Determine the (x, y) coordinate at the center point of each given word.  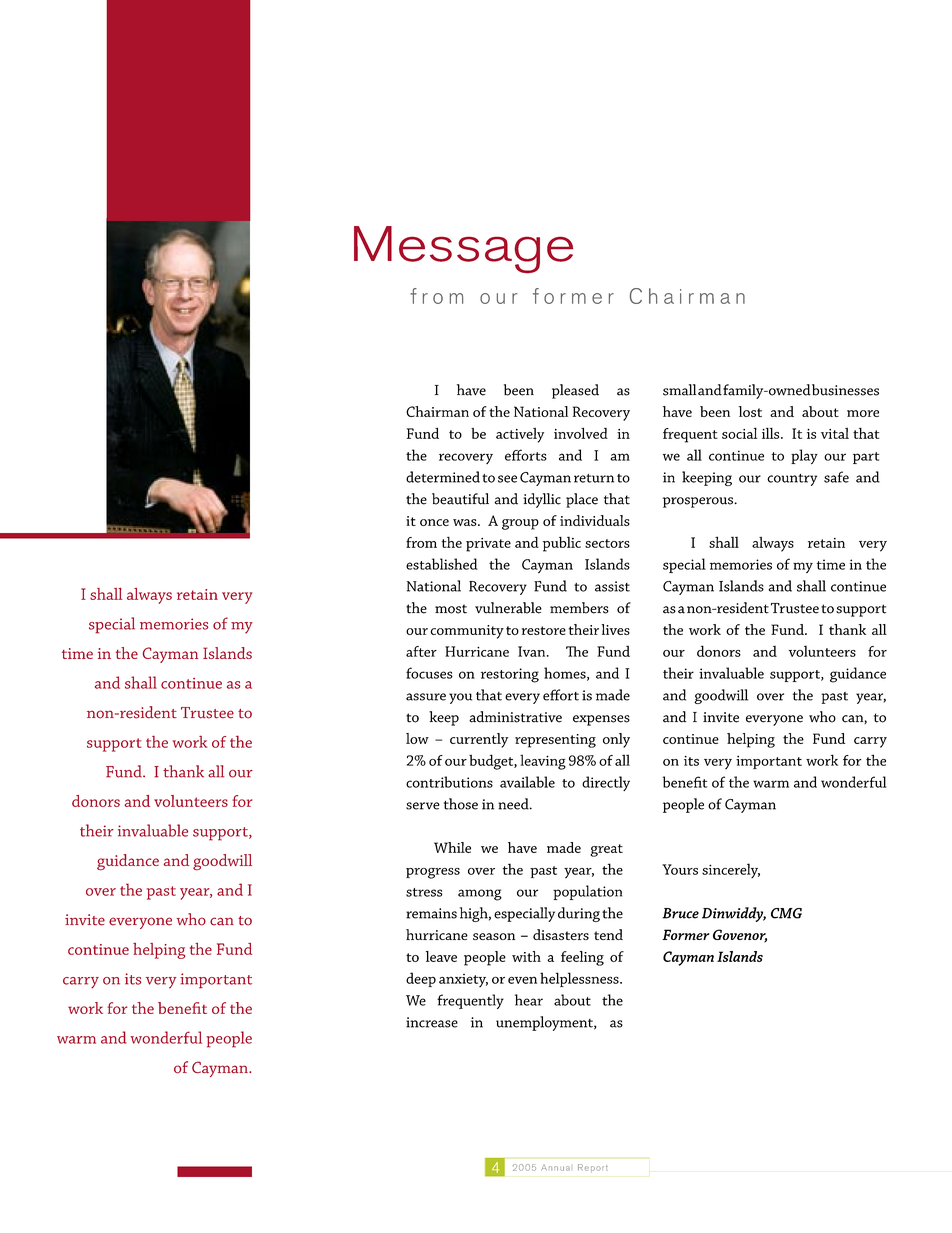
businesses (845, 390)
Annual (555, 1168)
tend (608, 934)
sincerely (731, 870)
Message (463, 250)
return (594, 478)
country (792, 480)
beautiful (460, 499)
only (616, 740)
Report (593, 1167)
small (679, 390)
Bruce (680, 913)
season (494, 936)
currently (479, 740)
